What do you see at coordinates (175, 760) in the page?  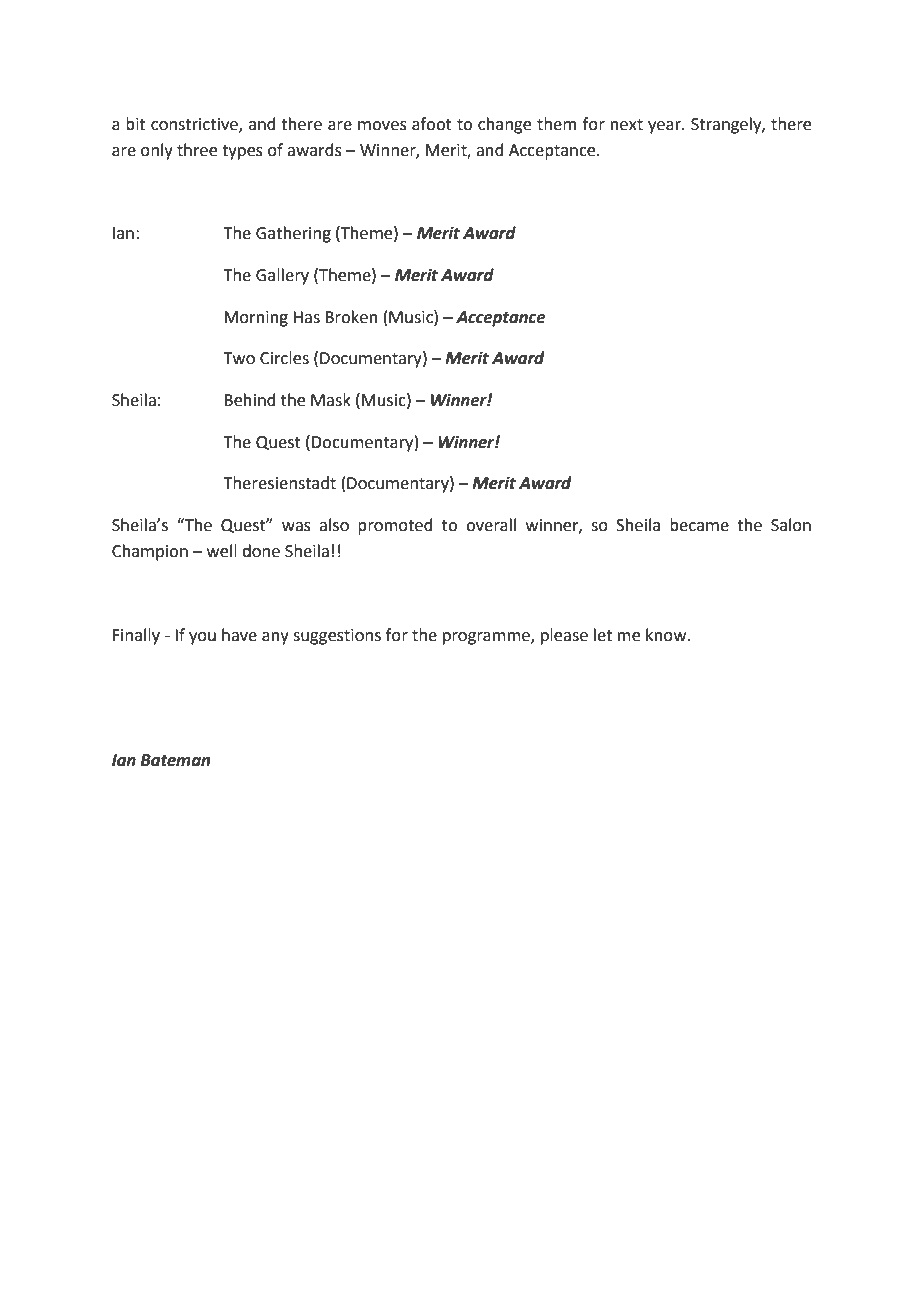 I see `Bateman` at bounding box center [175, 760].
